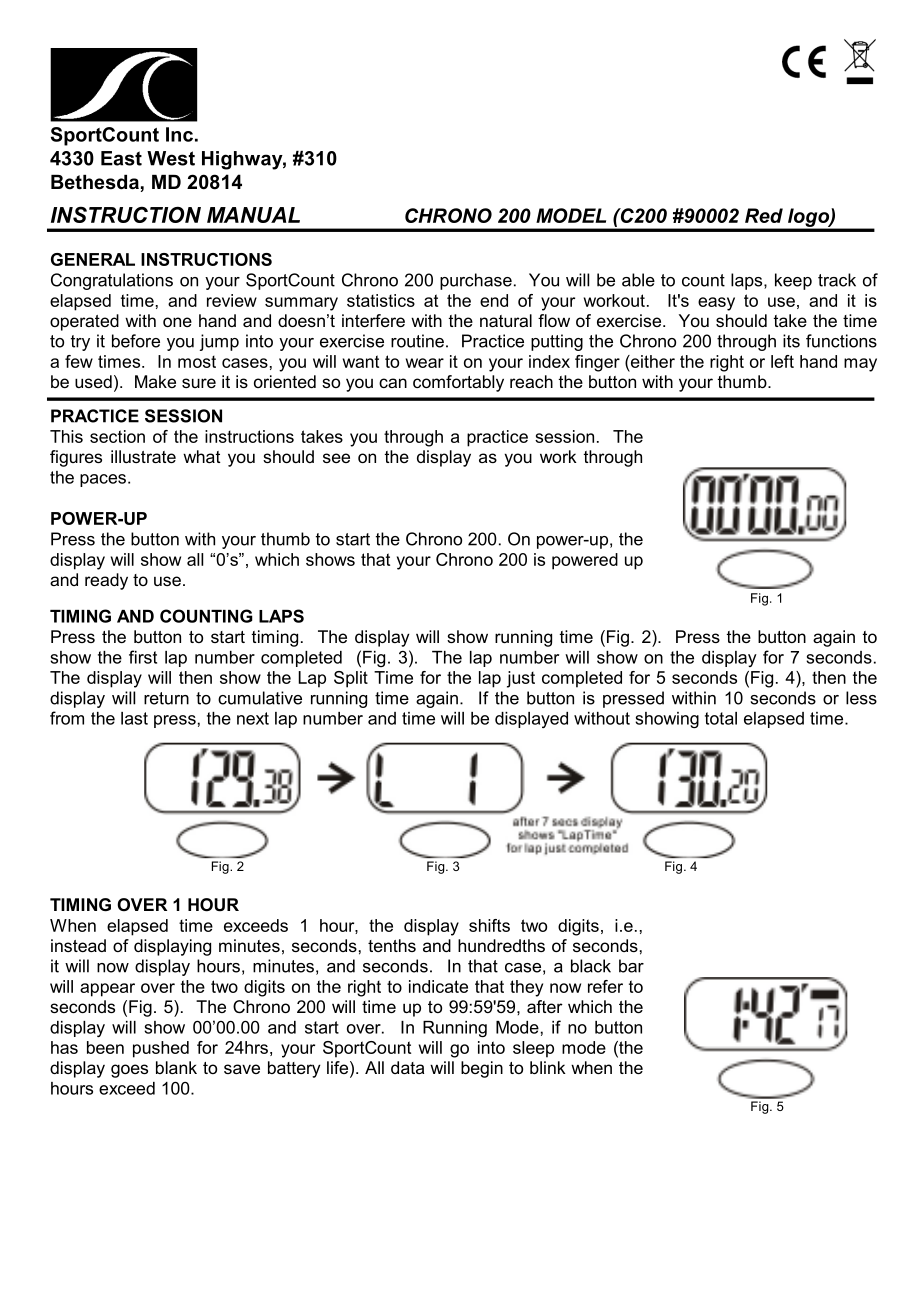 This screenshot has width=924, height=1311. Describe the element at coordinates (721, 718) in the screenshot. I see `total` at that location.
